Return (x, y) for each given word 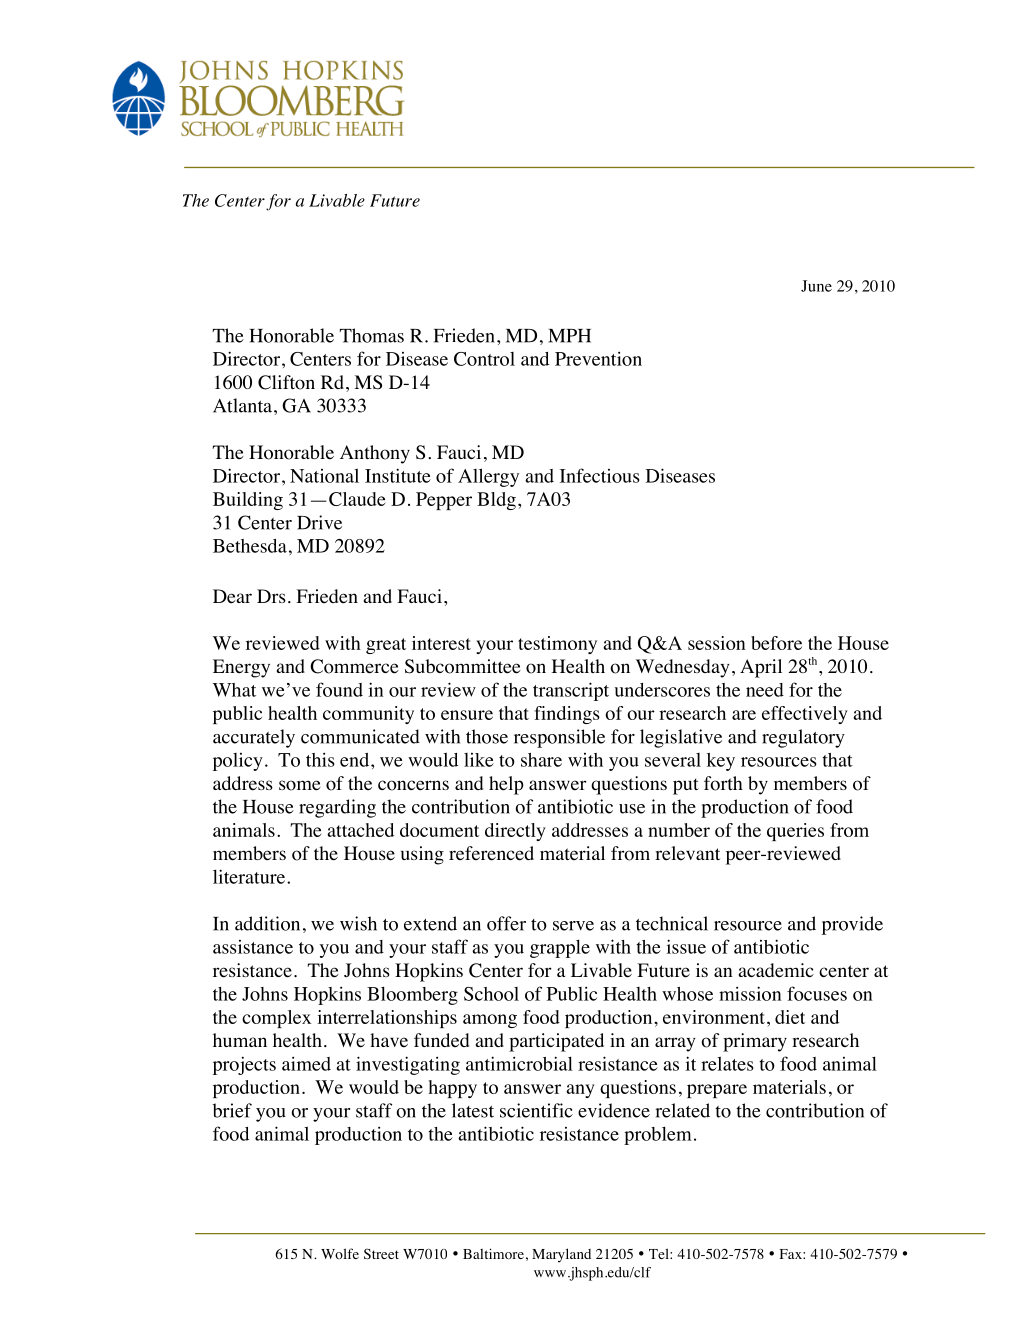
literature (249, 876)
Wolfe (340, 1253)
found (339, 689)
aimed (306, 1064)
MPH (569, 336)
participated (556, 1042)
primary (755, 1042)
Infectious (600, 475)
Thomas (371, 335)
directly (515, 832)
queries (795, 832)
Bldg (496, 501)
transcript (571, 691)
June (816, 286)
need (765, 690)
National (324, 475)
